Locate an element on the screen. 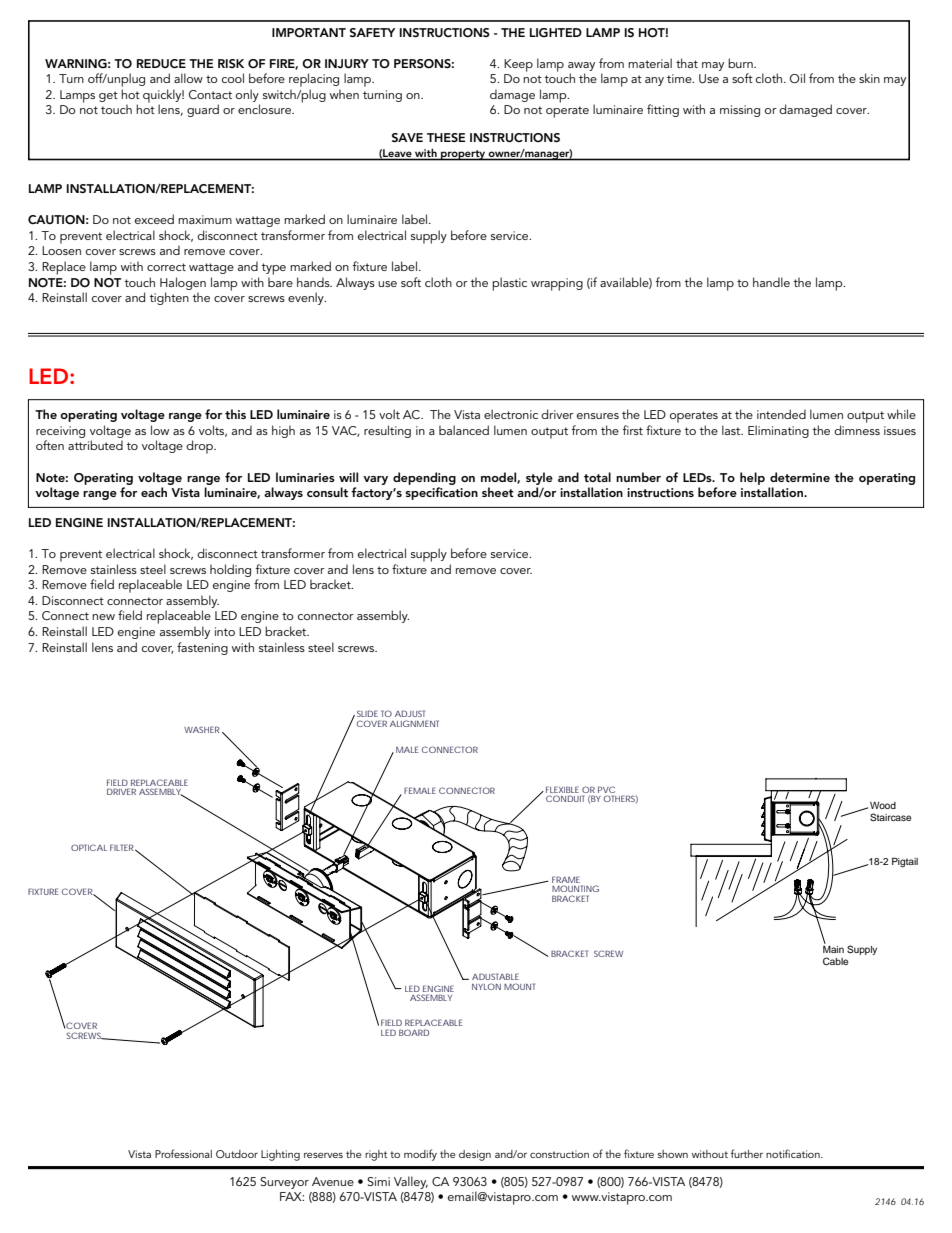 Image resolution: width=952 pixels, height=1233 pixels. tighten is located at coordinates (169, 298).
